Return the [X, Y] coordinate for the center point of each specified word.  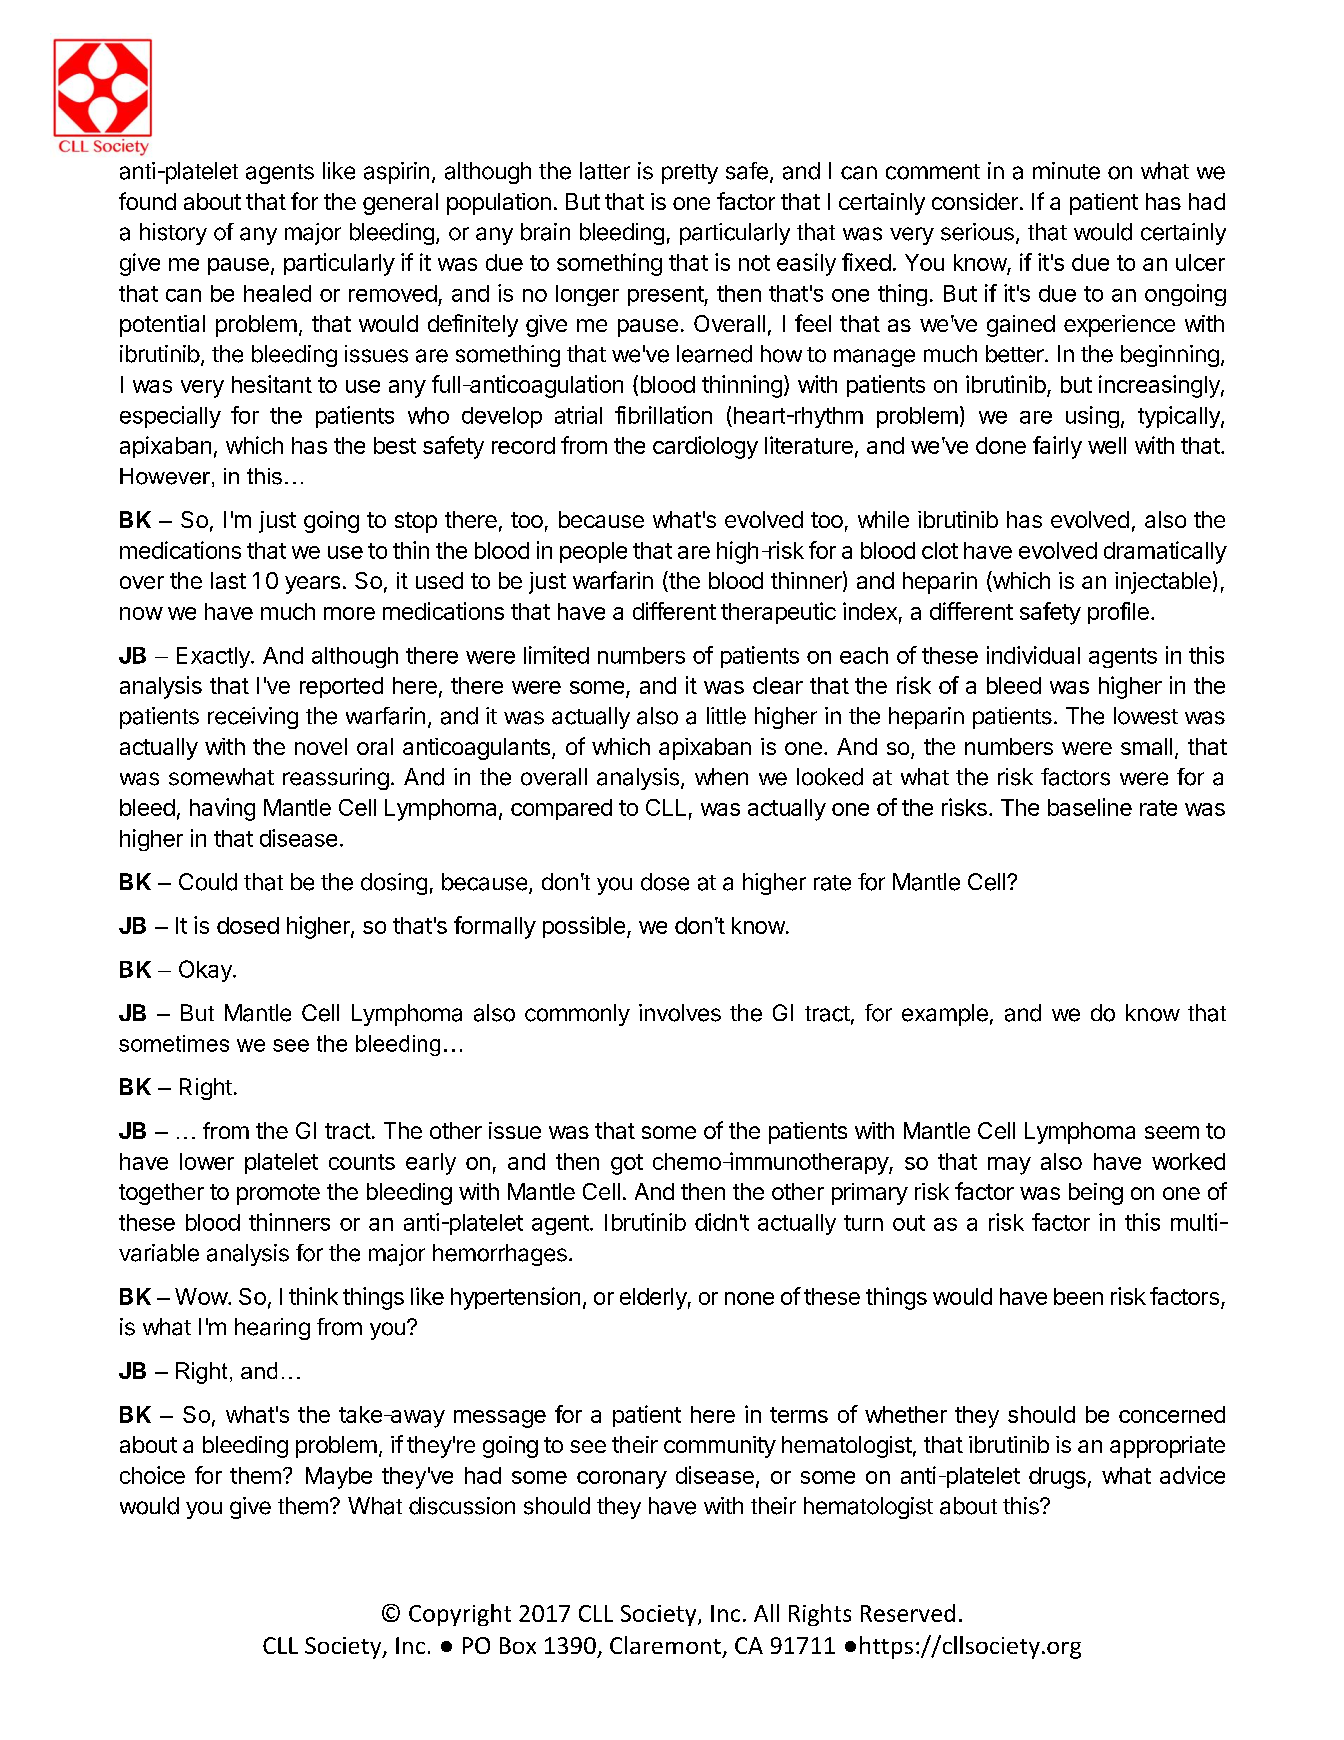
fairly [1057, 447]
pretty [690, 174]
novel [321, 746]
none [749, 1298]
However [166, 477]
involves [680, 1013]
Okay [206, 971]
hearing [272, 1329]
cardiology [705, 447]
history [173, 234]
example [945, 1015]
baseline [1090, 807]
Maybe [339, 1478]
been [1078, 1296]
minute [1066, 171]
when [721, 777]
